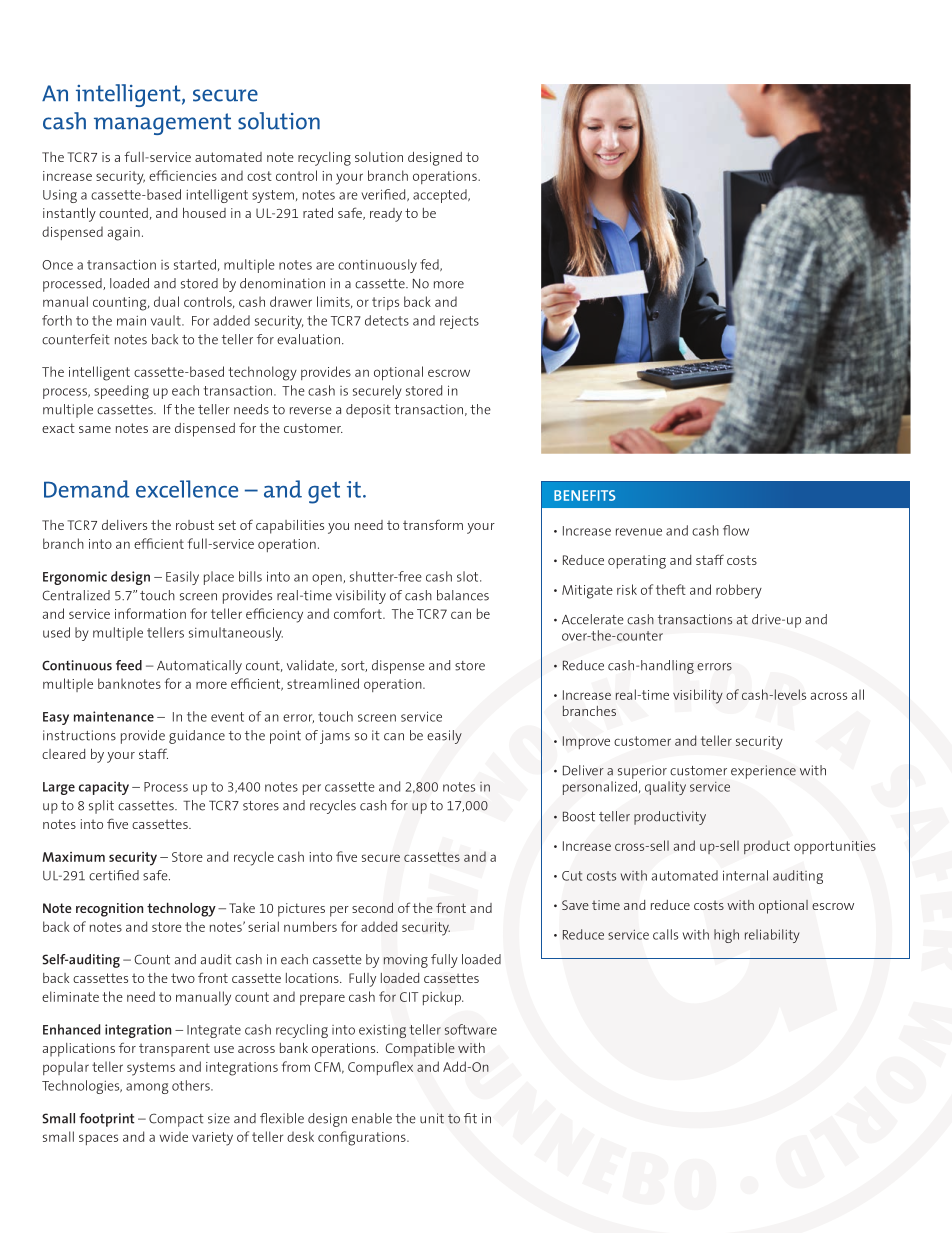 The image size is (952, 1233). What do you see at coordinates (368, 411) in the image?
I see `deposit` at bounding box center [368, 411].
